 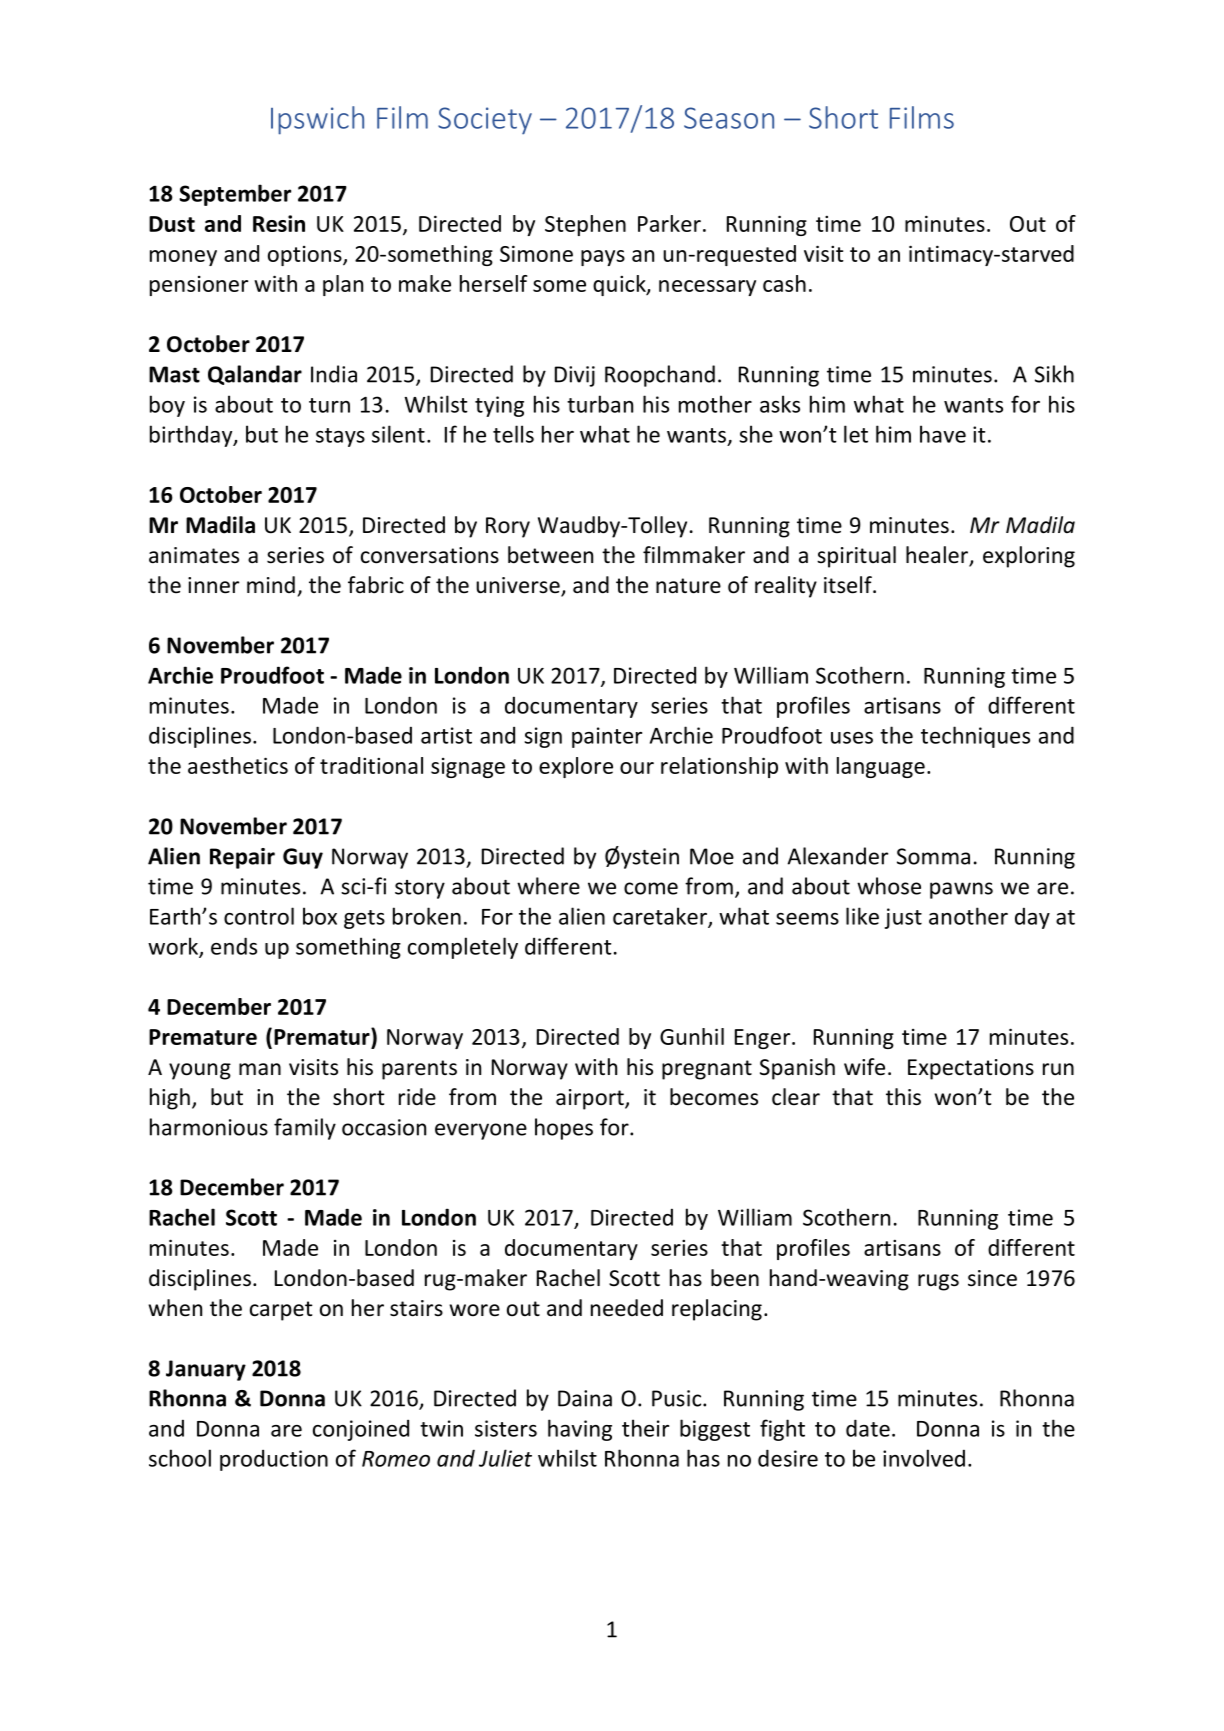 I want to click on Stephen, so click(x=585, y=225).
